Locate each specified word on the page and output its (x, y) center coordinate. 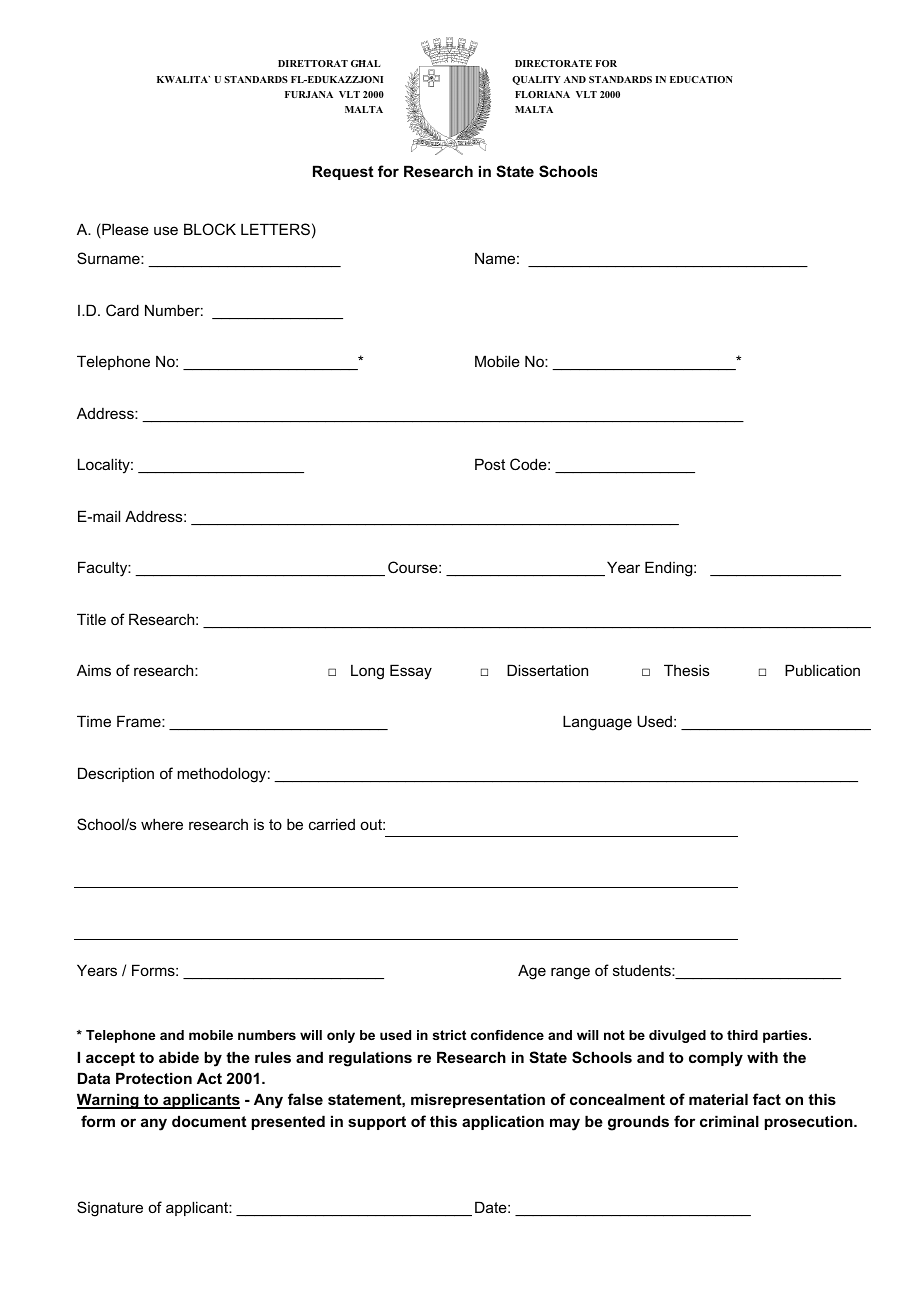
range (570, 973)
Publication (822, 670)
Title (91, 619)
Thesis (687, 670)
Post (490, 464)
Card (122, 310)
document (209, 1121)
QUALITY (536, 80)
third (742, 1035)
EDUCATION (701, 79)
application (503, 1122)
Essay (411, 672)
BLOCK (210, 229)
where (162, 824)
